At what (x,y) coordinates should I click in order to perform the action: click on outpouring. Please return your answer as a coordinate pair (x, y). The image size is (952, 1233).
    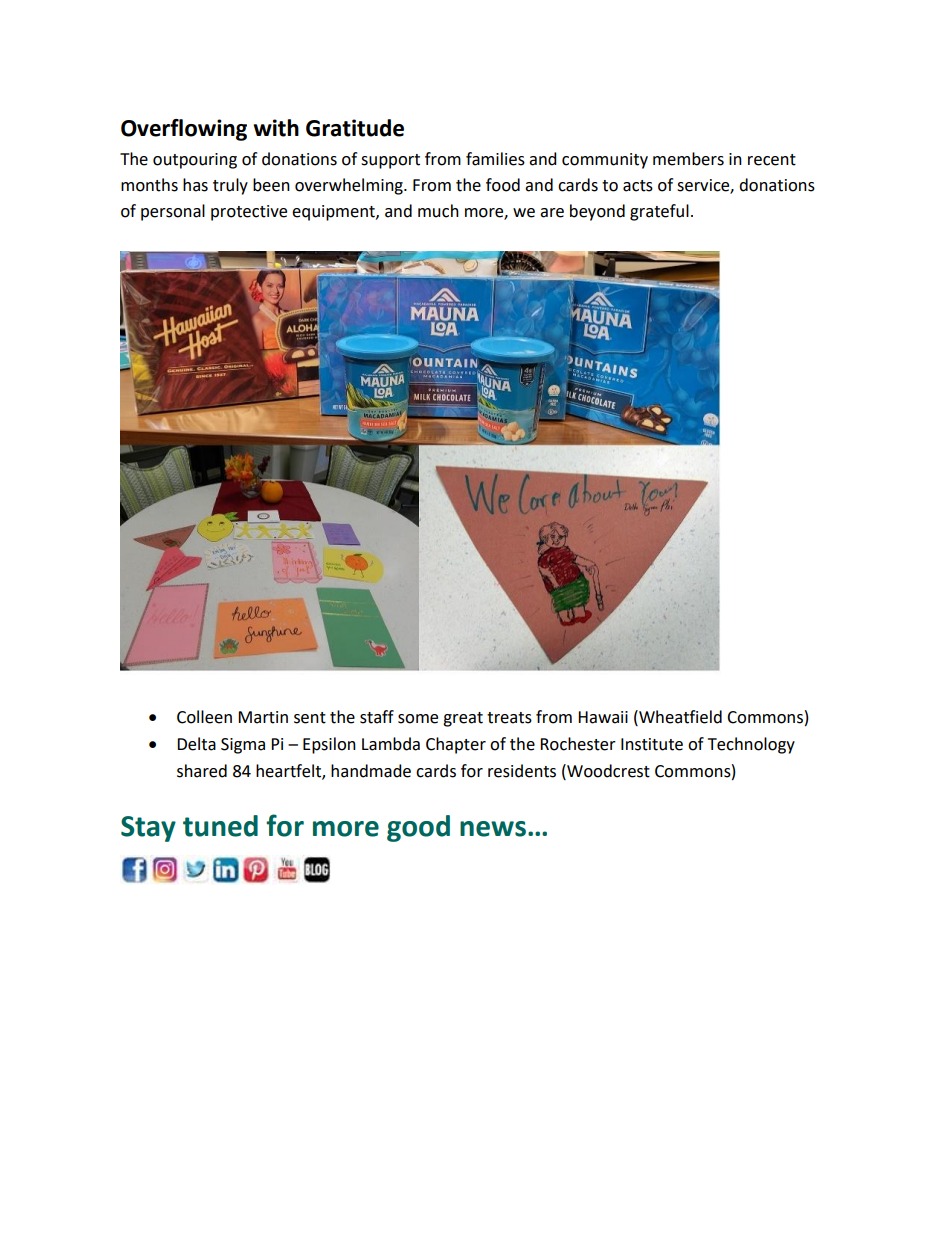
    Looking at the image, I should click on (195, 161).
